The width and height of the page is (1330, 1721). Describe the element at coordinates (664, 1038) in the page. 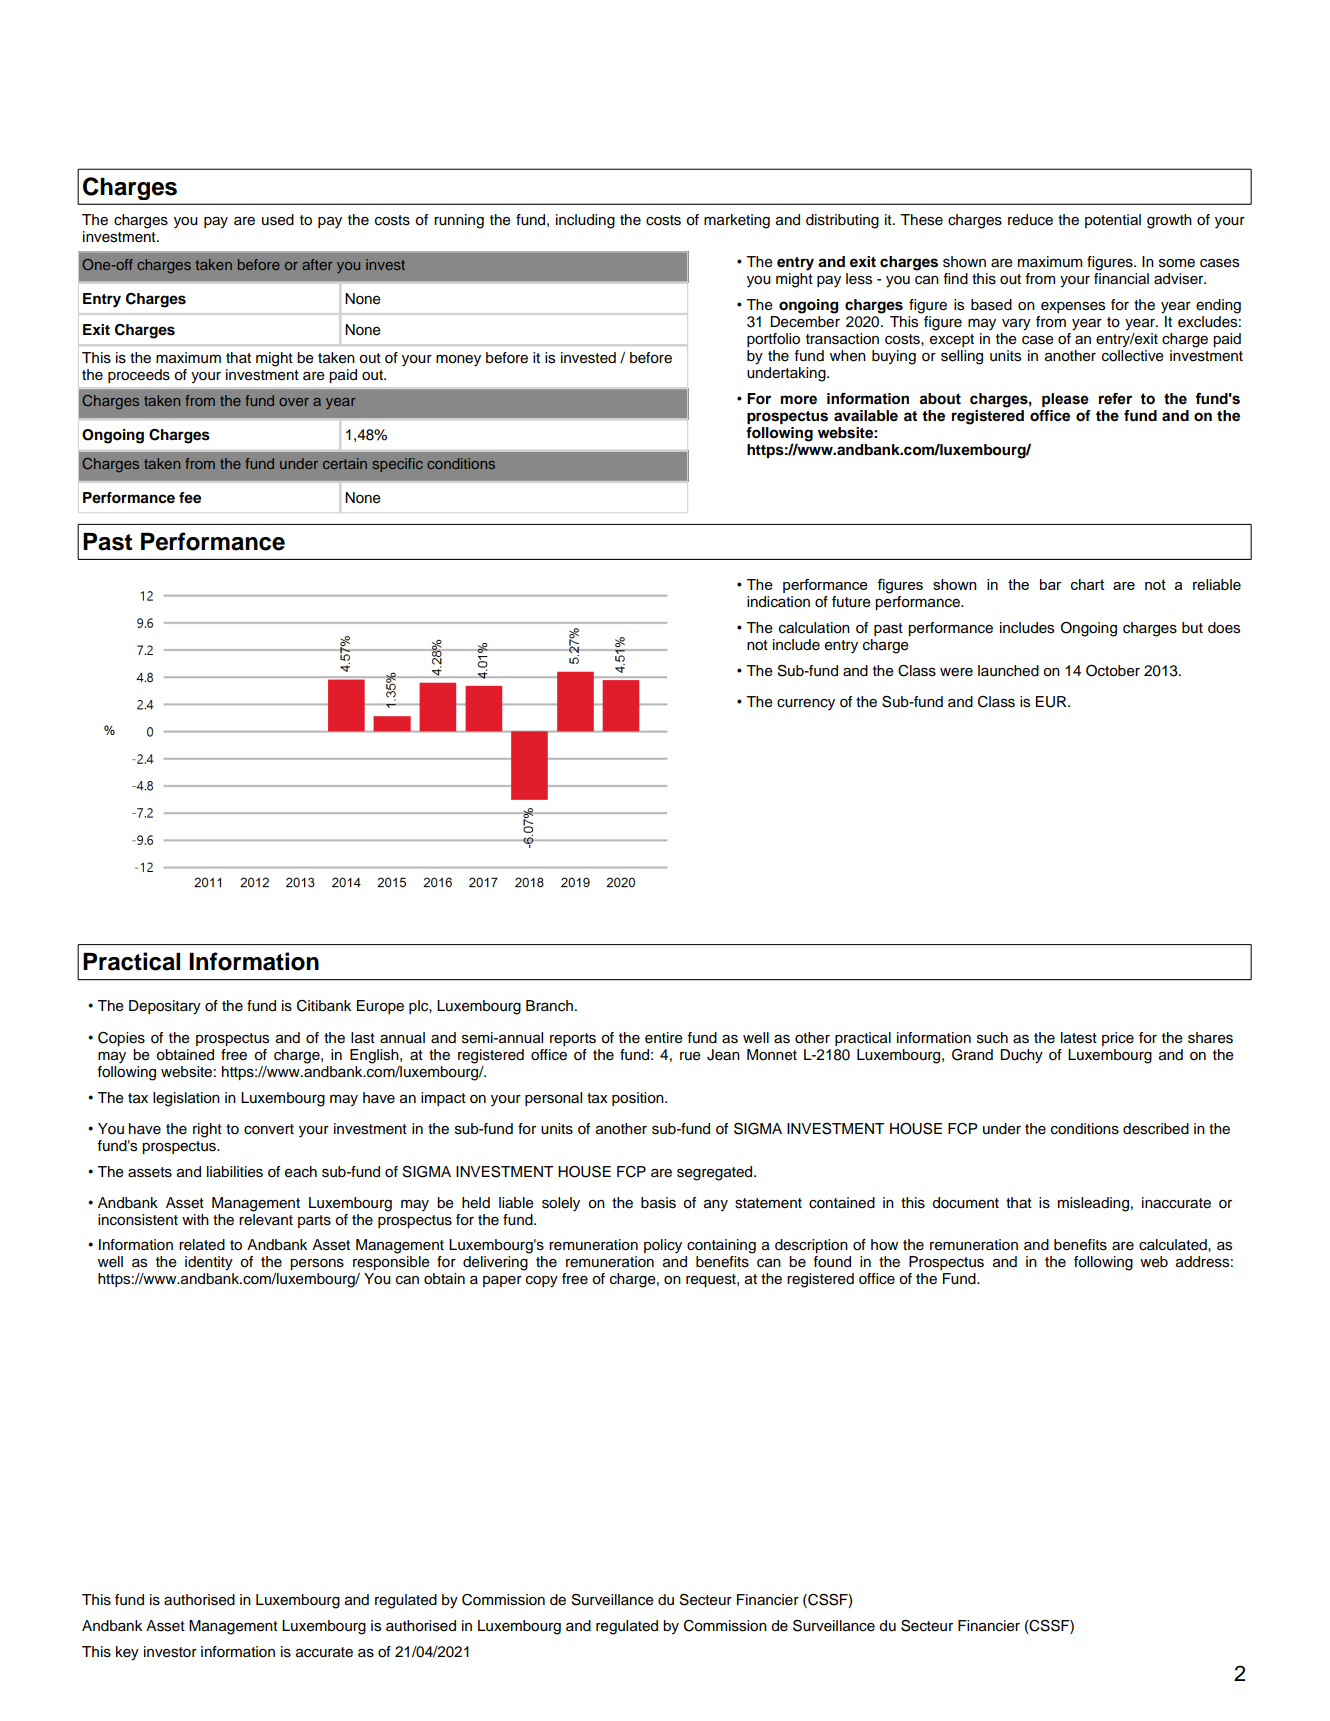

I see `entire` at that location.
